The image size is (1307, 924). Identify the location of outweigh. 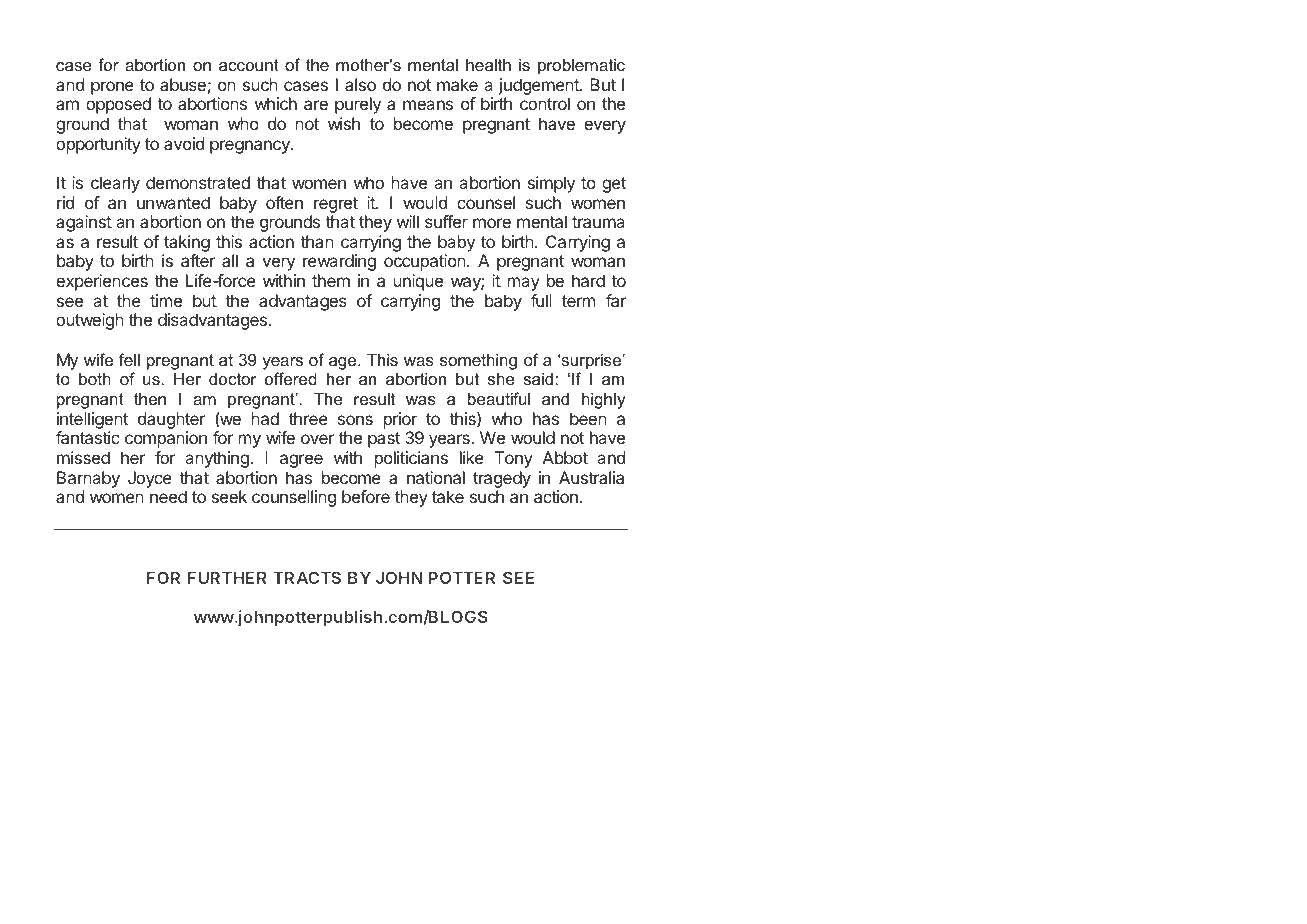
(90, 321).
